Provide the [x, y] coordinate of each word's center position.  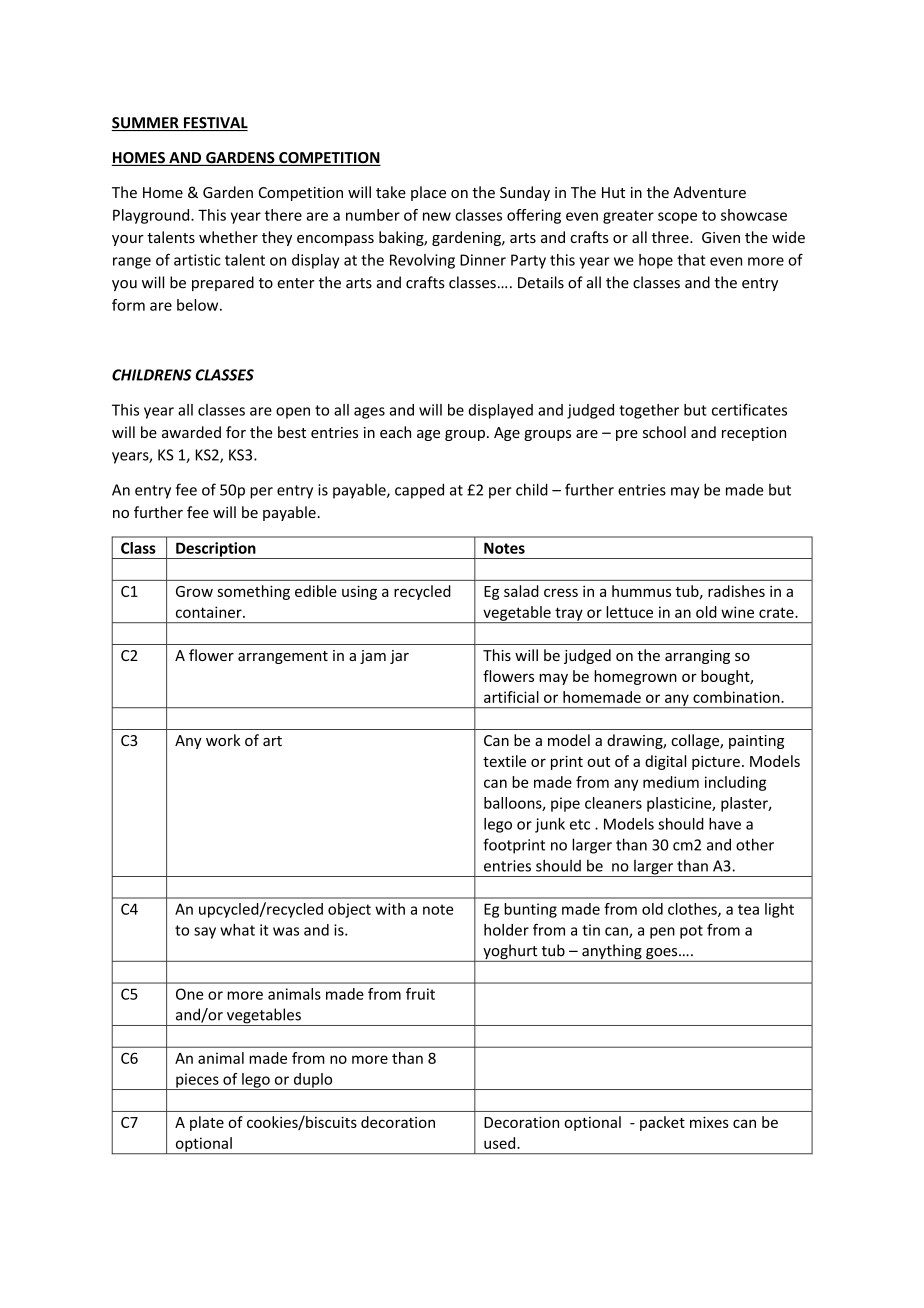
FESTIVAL [214, 124]
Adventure [709, 192]
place [428, 193]
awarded [191, 432]
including [735, 783]
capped [419, 491]
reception [754, 434]
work [223, 740]
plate [207, 1123]
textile [504, 761]
